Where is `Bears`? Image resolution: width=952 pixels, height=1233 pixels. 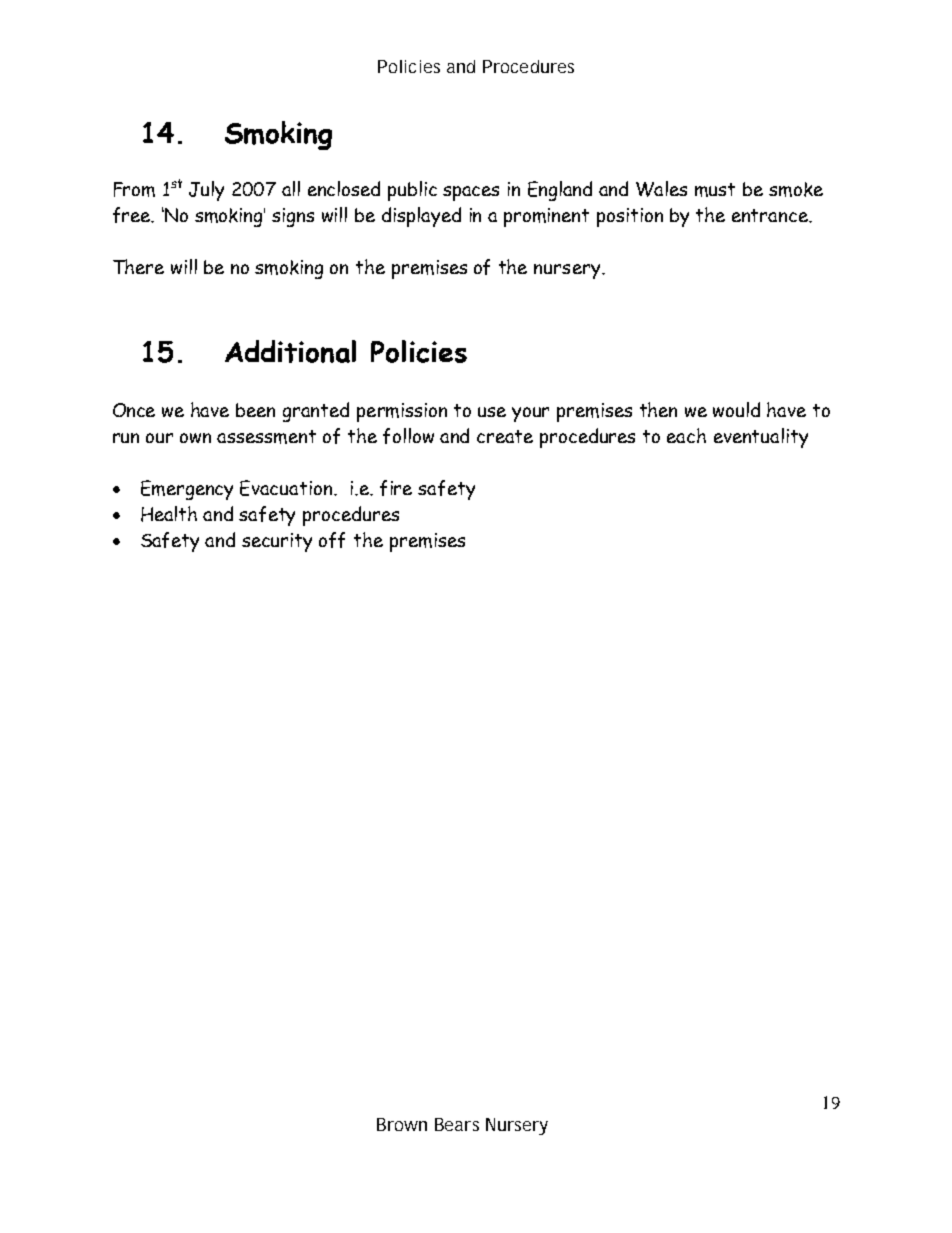
Bears is located at coordinates (457, 1124).
